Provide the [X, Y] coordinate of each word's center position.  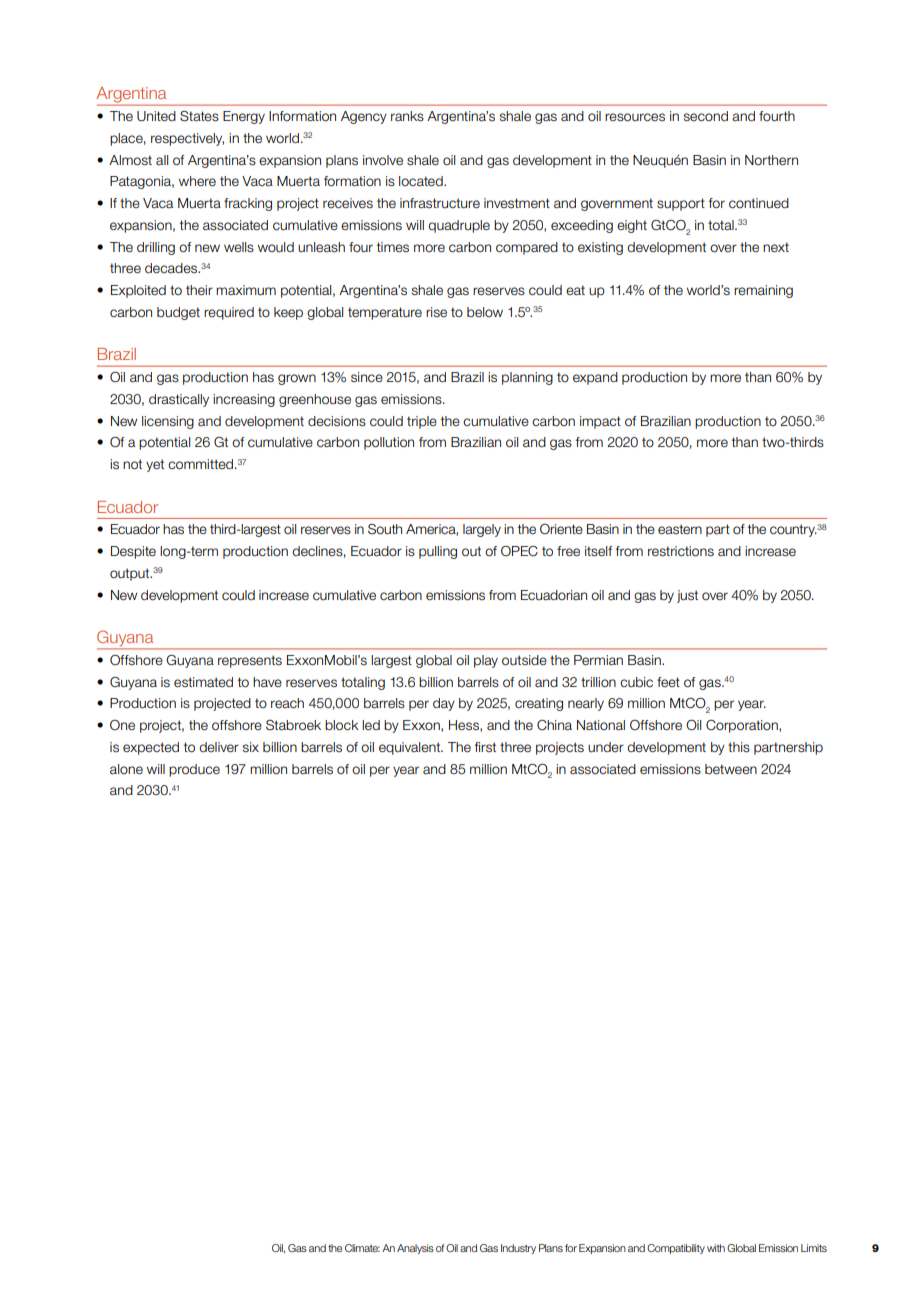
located [422, 181]
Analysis [415, 1249]
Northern [771, 160]
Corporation [743, 726]
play [486, 661]
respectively [187, 139]
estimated [203, 682]
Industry [518, 1249]
